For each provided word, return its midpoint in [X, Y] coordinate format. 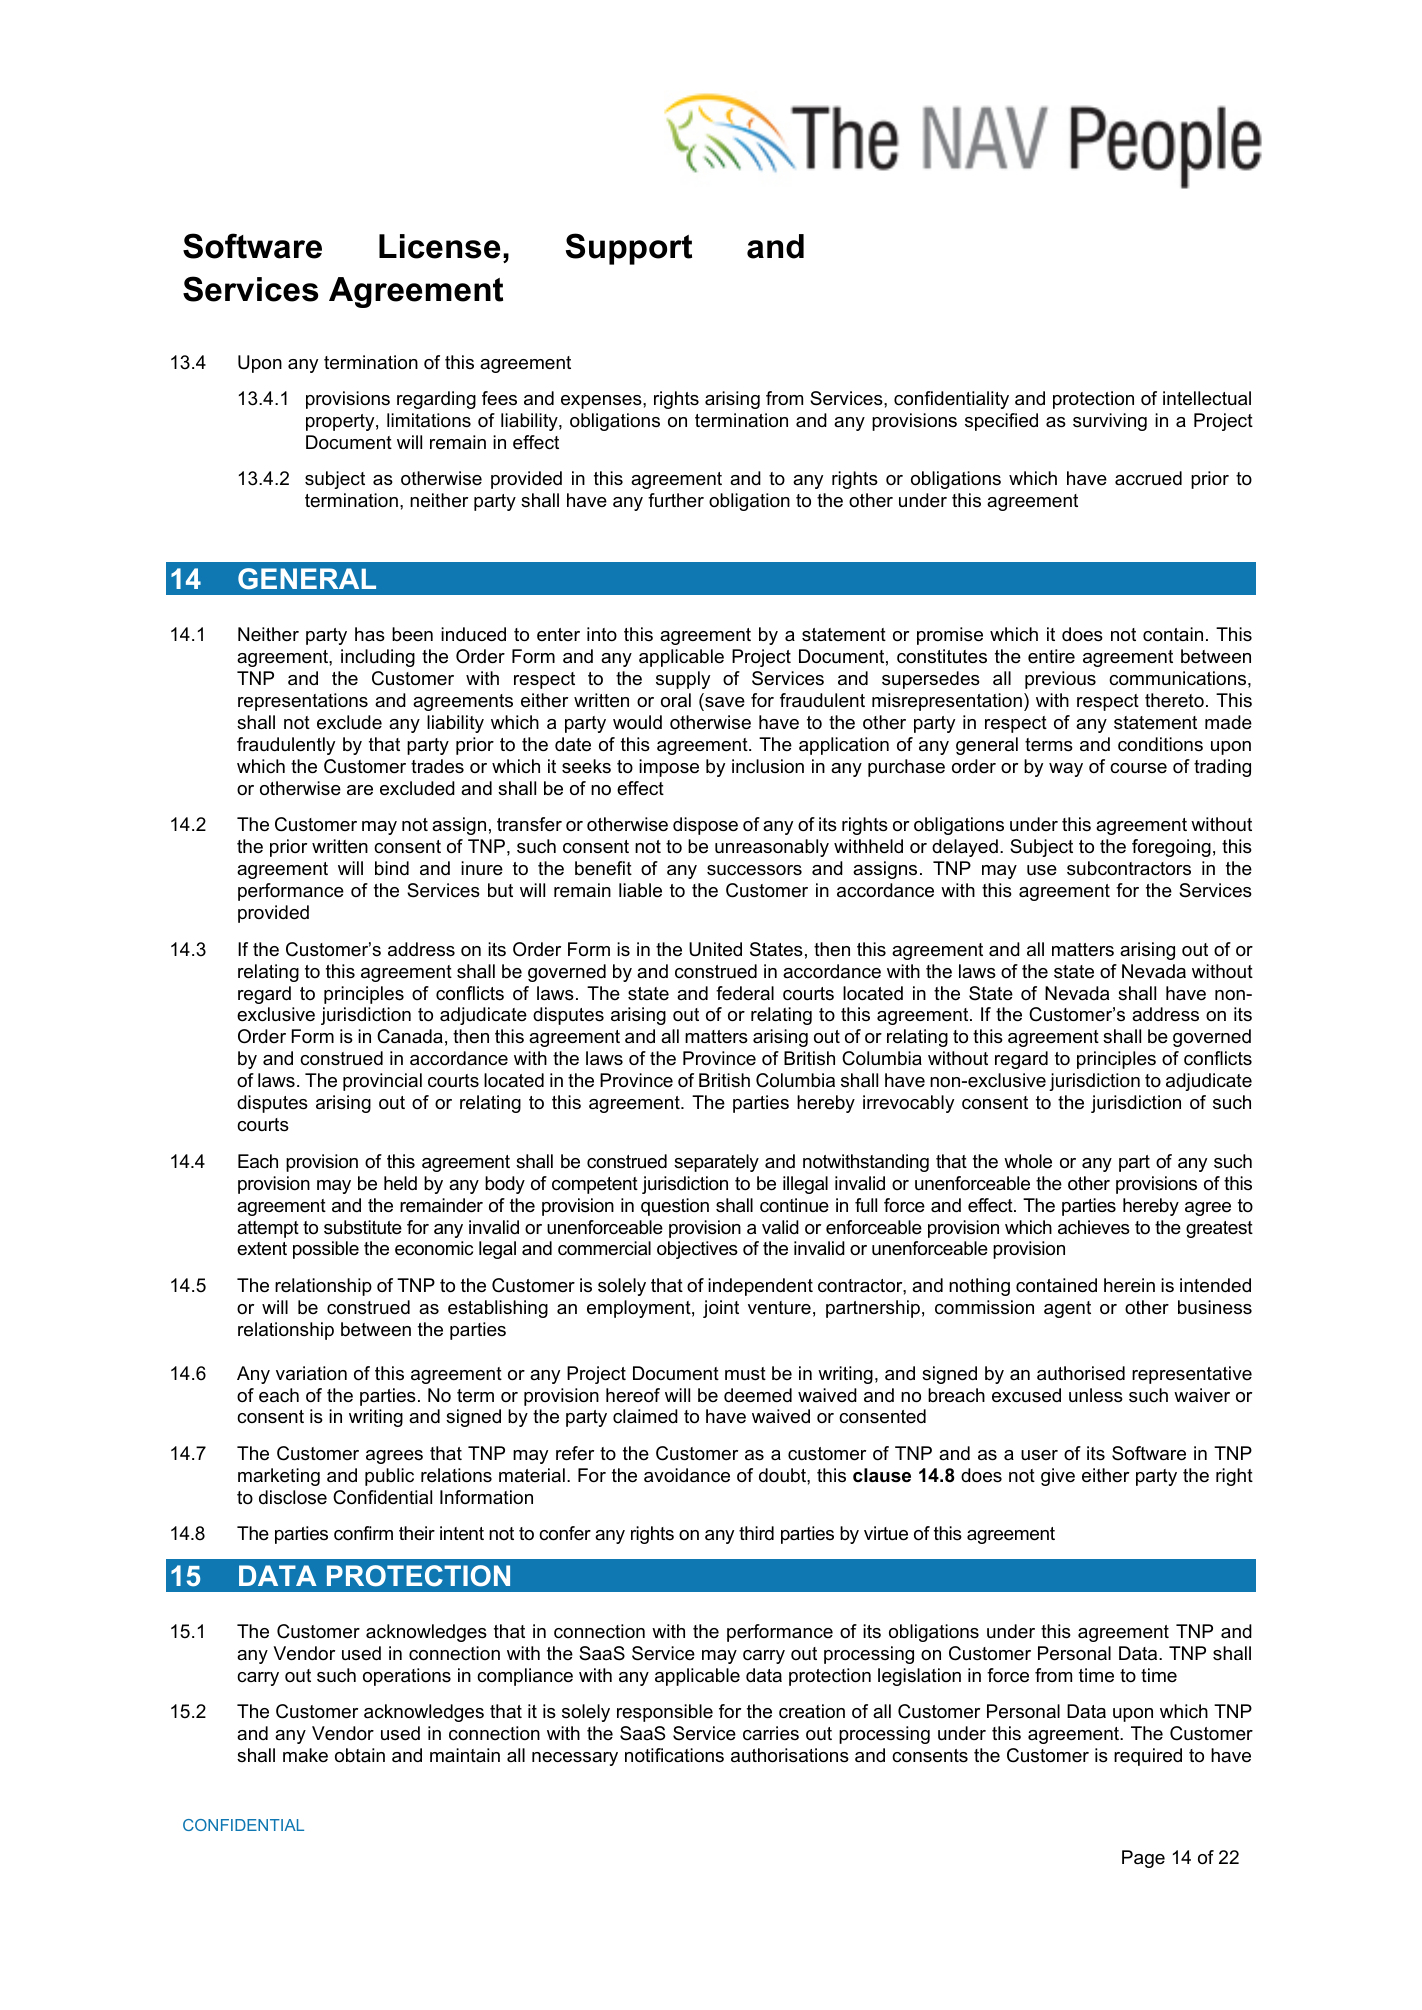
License [439, 246]
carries [771, 1733]
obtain [360, 1755]
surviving [1110, 422]
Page [1143, 1859]
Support [629, 249]
